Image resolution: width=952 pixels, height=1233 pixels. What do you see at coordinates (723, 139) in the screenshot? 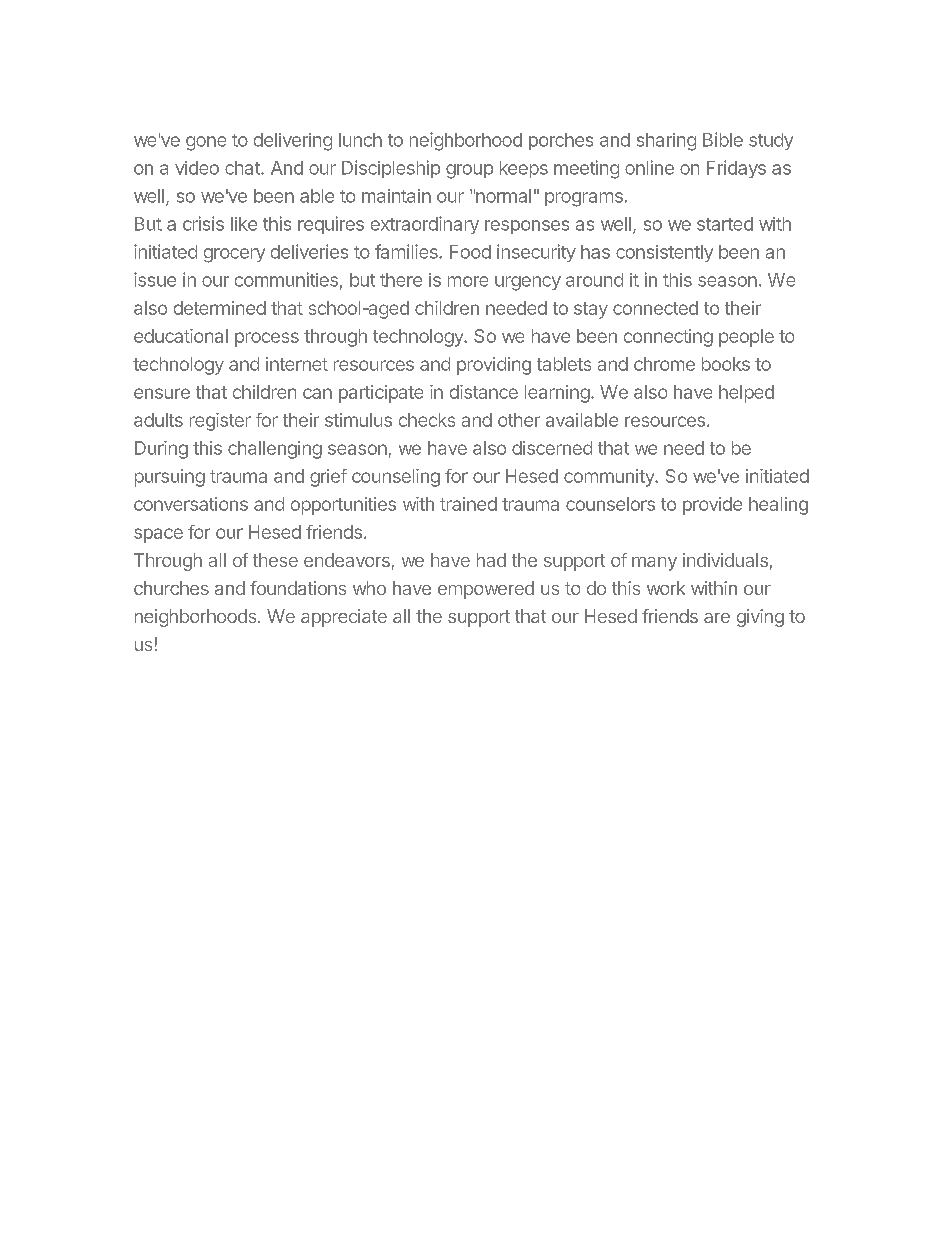
I see `Bible` at bounding box center [723, 139].
